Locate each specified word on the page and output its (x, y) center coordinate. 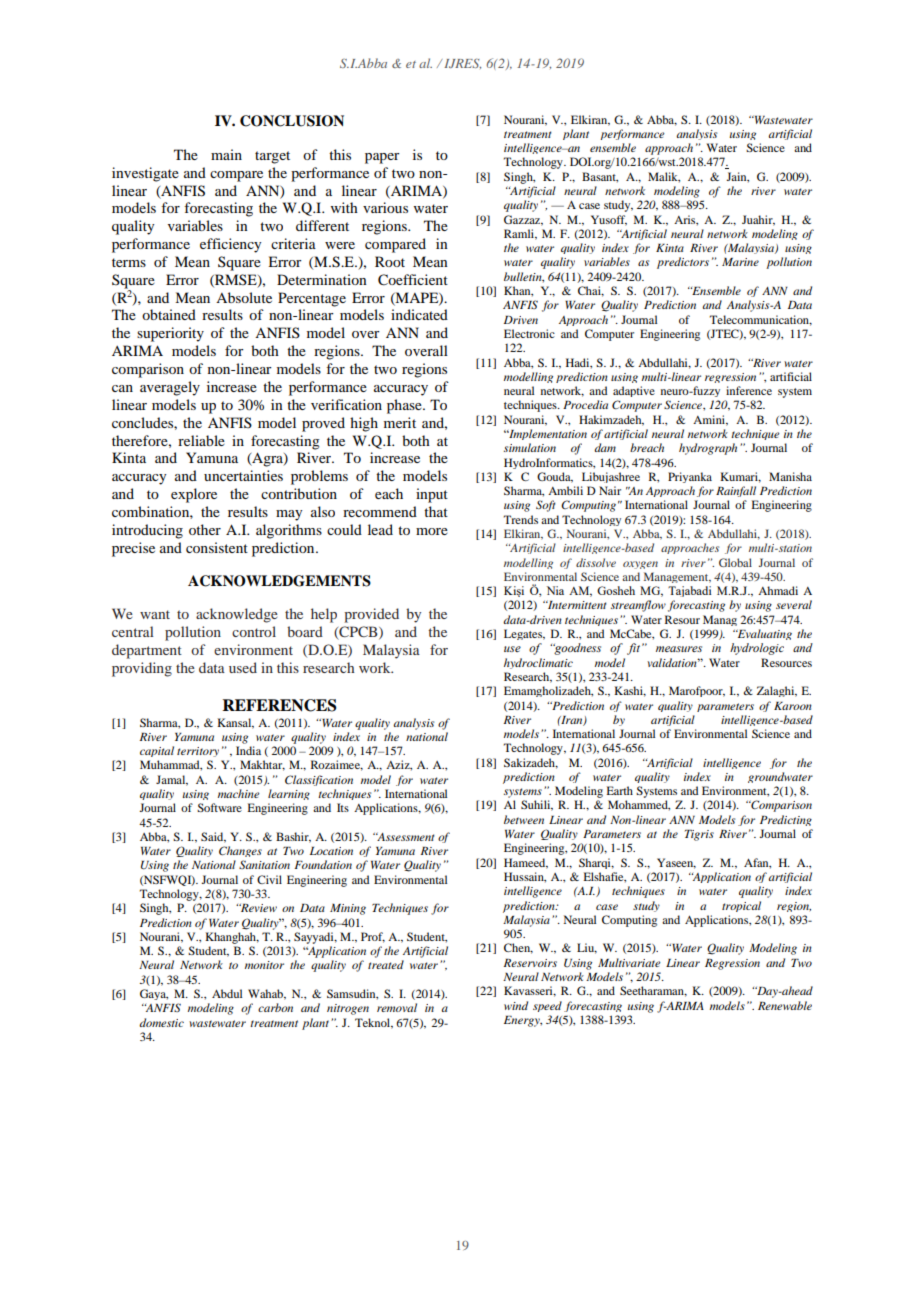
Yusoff (609, 220)
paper (382, 158)
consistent (217, 547)
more (432, 531)
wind (516, 1005)
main (226, 154)
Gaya (154, 994)
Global (735, 562)
